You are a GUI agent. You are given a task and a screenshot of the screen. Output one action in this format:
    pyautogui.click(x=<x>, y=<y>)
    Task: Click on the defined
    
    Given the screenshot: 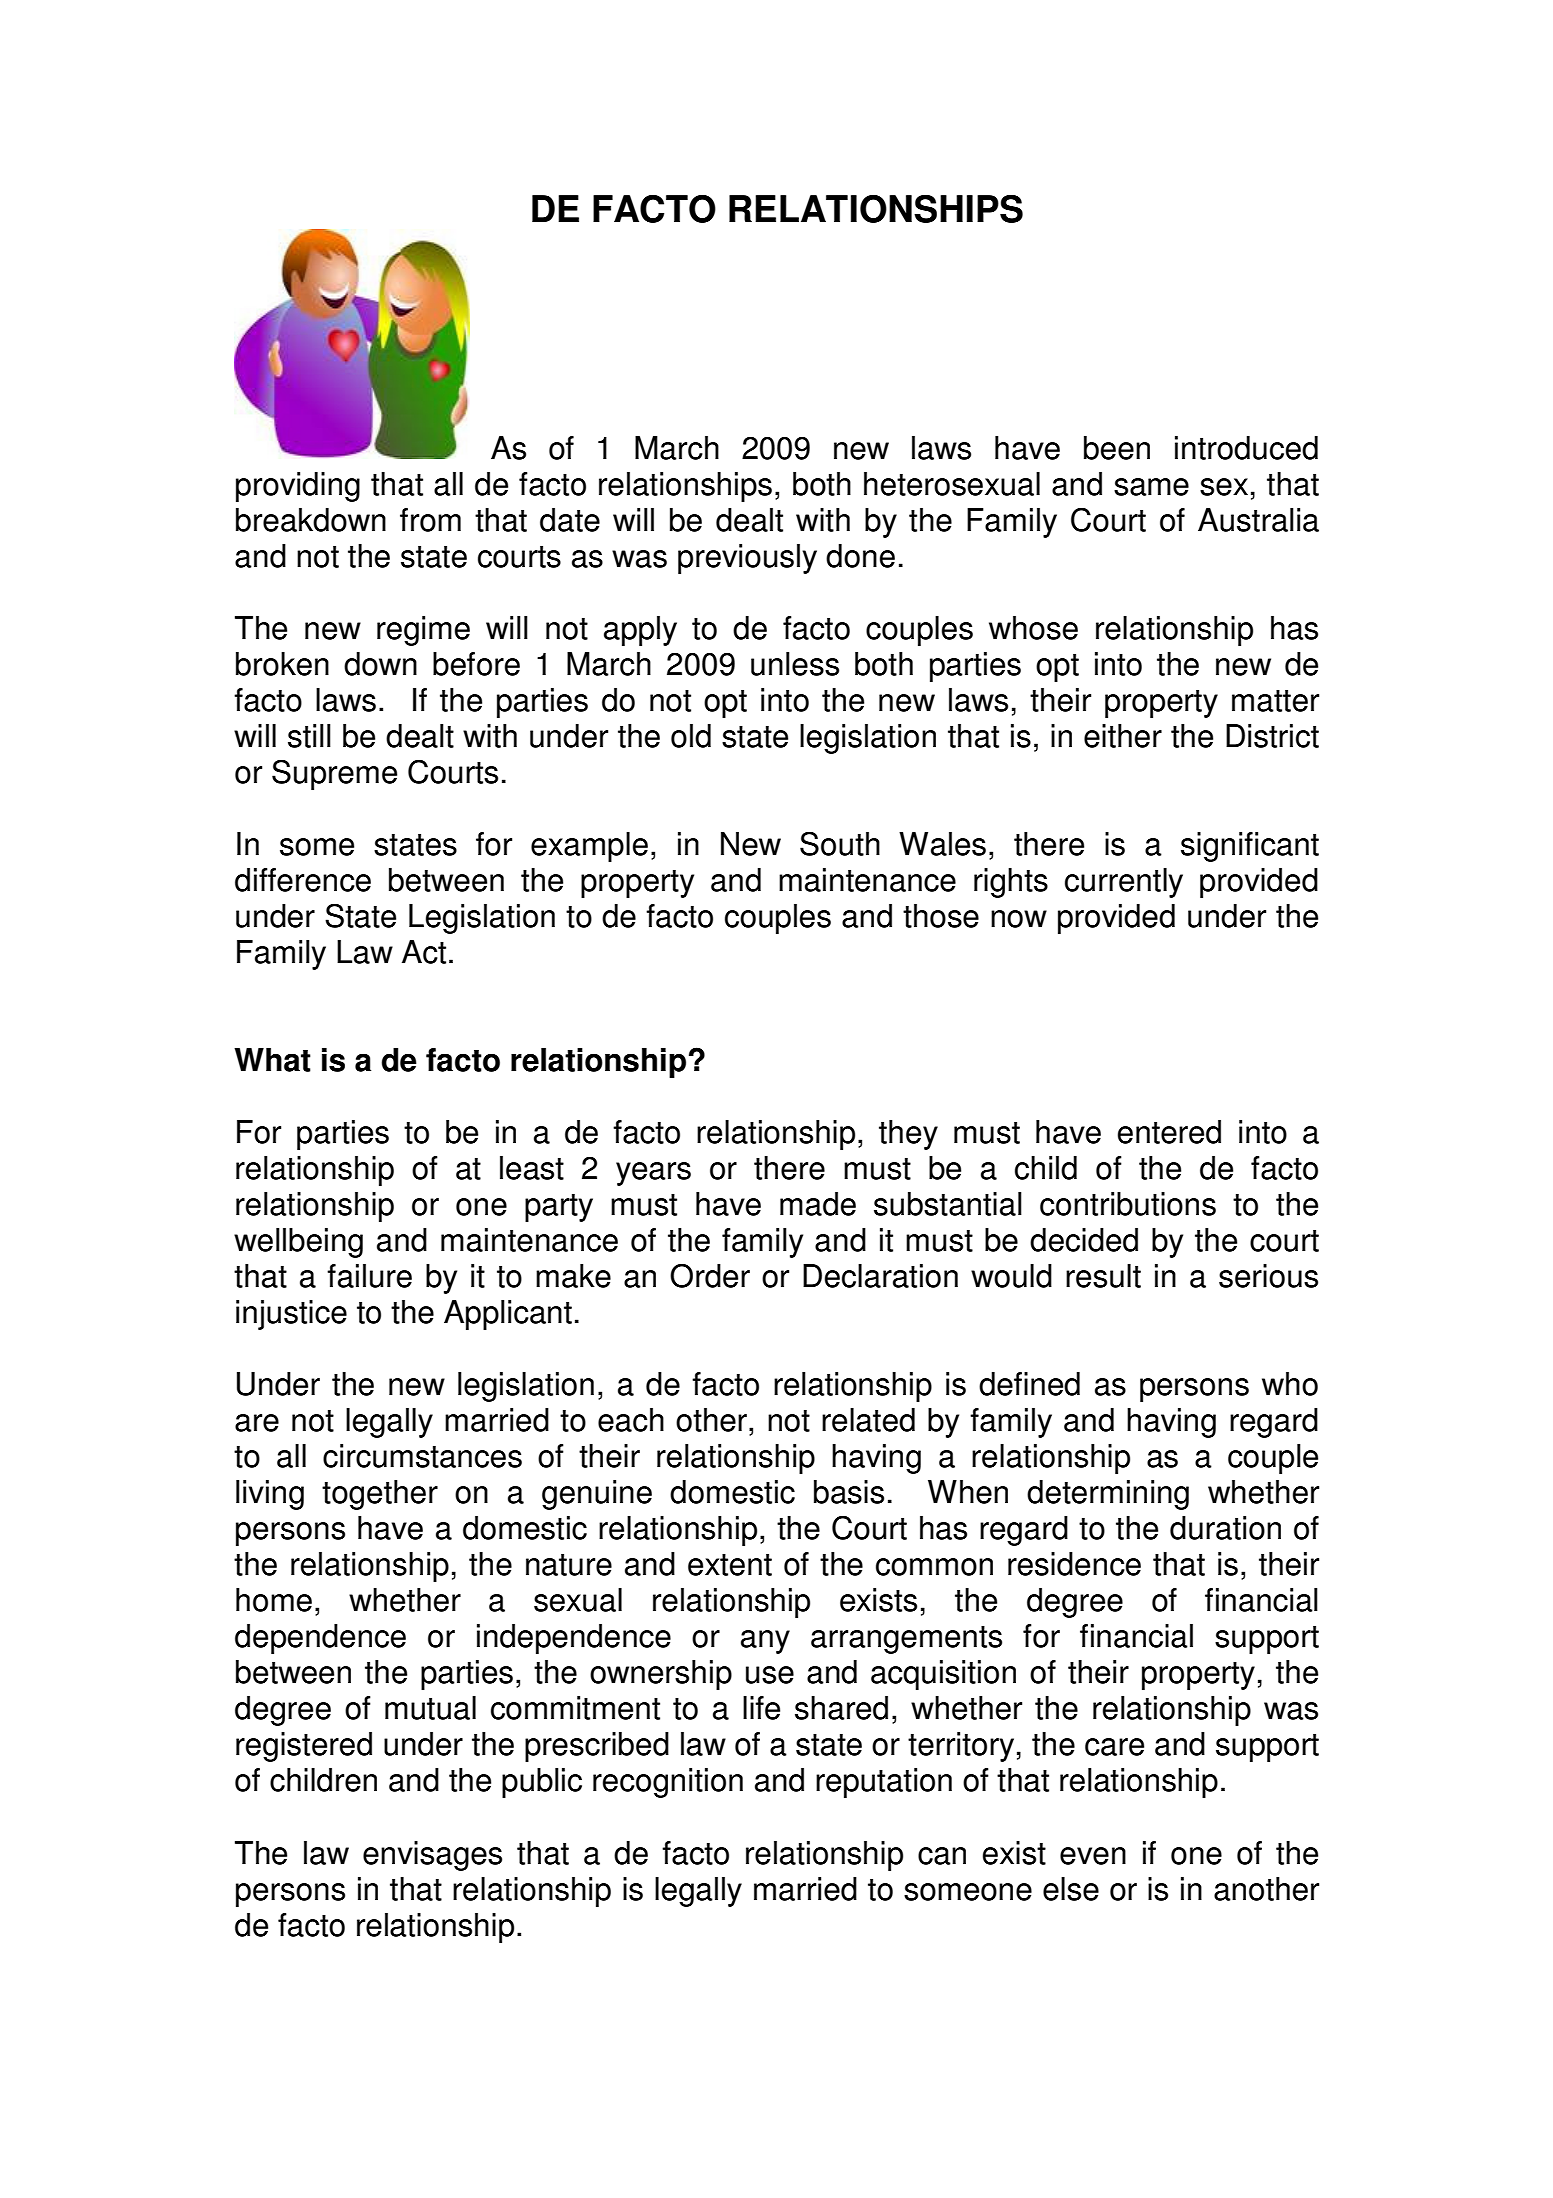 What is the action you would take?
    pyautogui.click(x=1029, y=1384)
